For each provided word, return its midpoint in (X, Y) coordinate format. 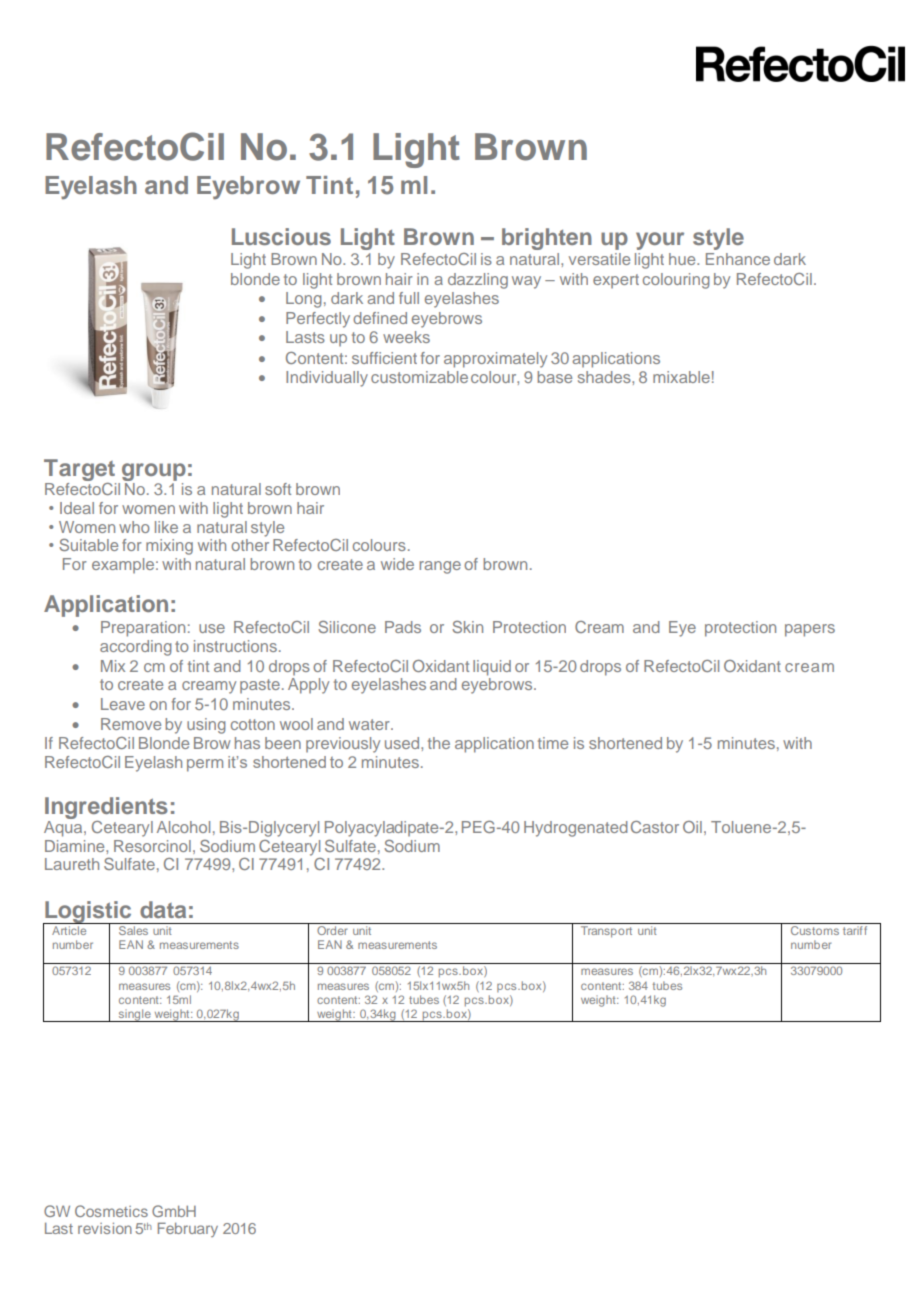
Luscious (281, 236)
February (188, 1229)
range (440, 567)
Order (332, 929)
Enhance (738, 259)
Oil (692, 827)
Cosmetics (111, 1211)
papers (810, 630)
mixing (169, 547)
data (163, 909)
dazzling (478, 281)
